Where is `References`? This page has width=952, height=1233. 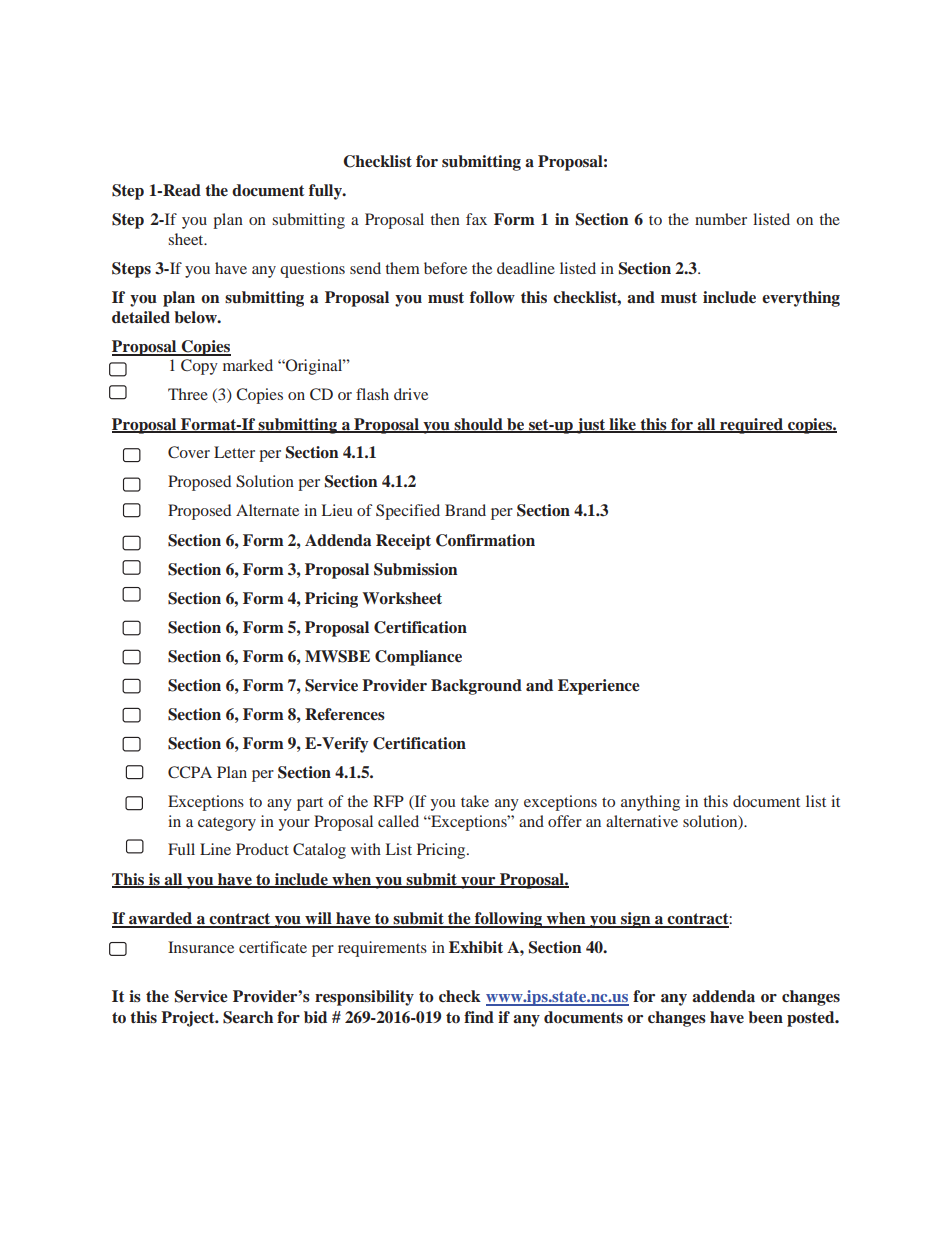 References is located at coordinates (345, 714).
